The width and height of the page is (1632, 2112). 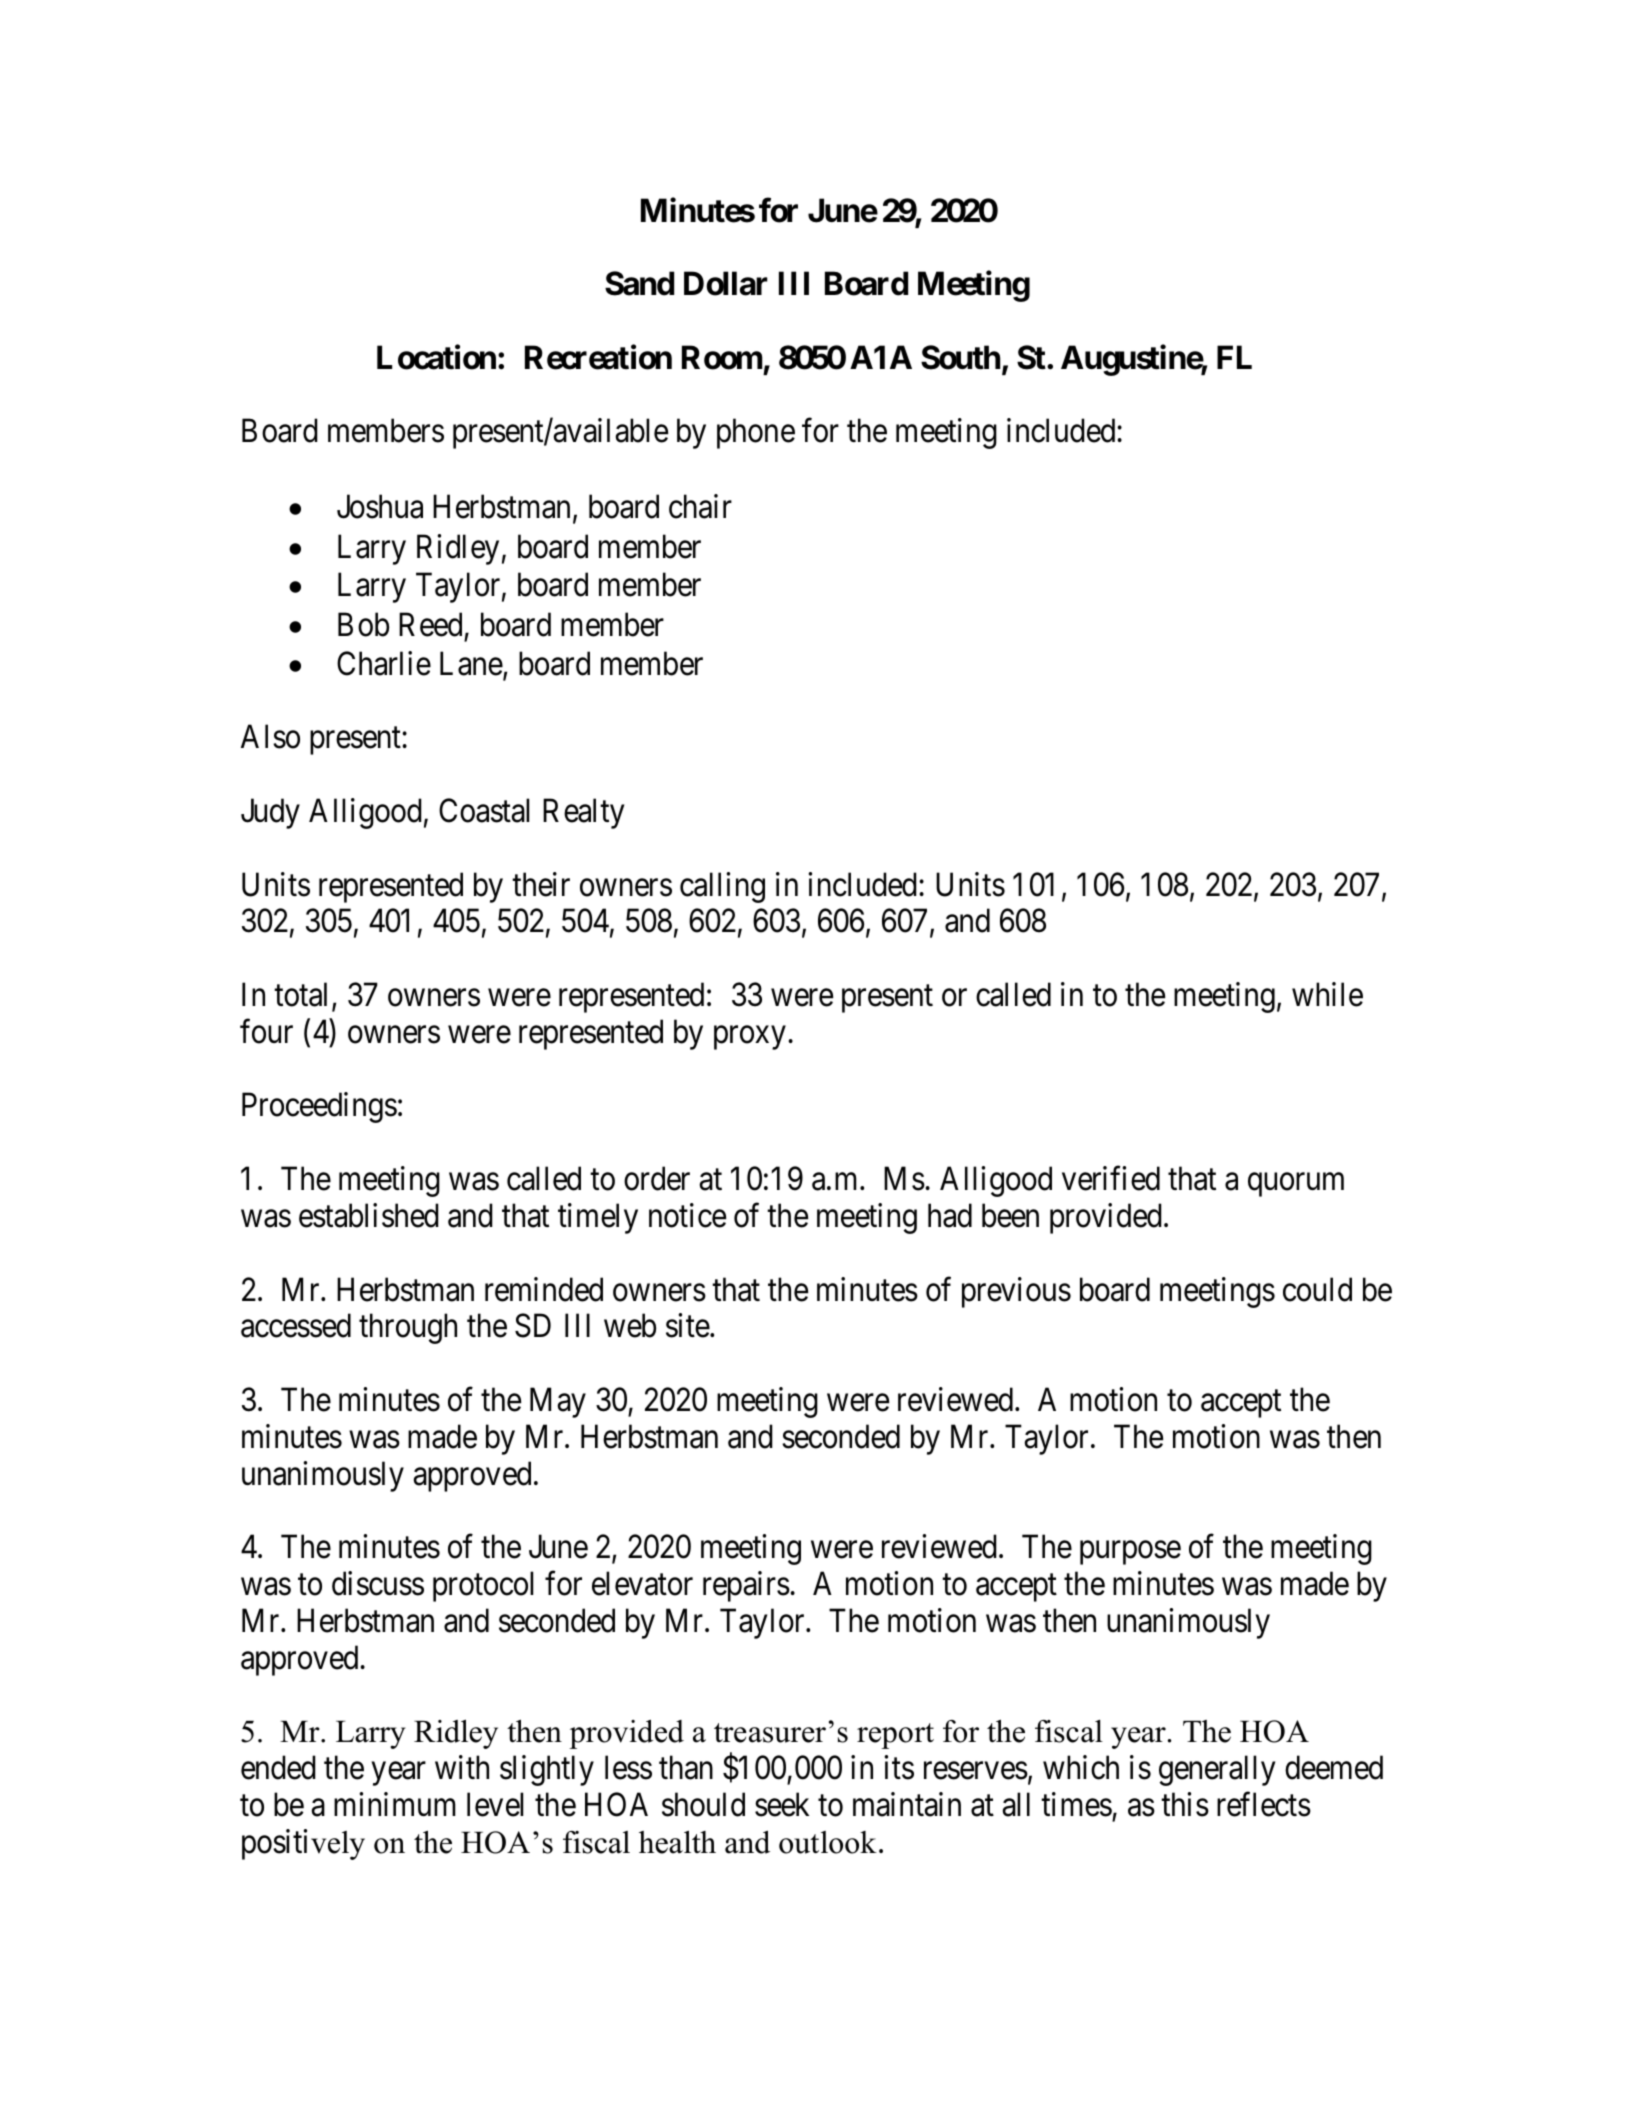 I want to click on minimum, so click(x=395, y=1804).
